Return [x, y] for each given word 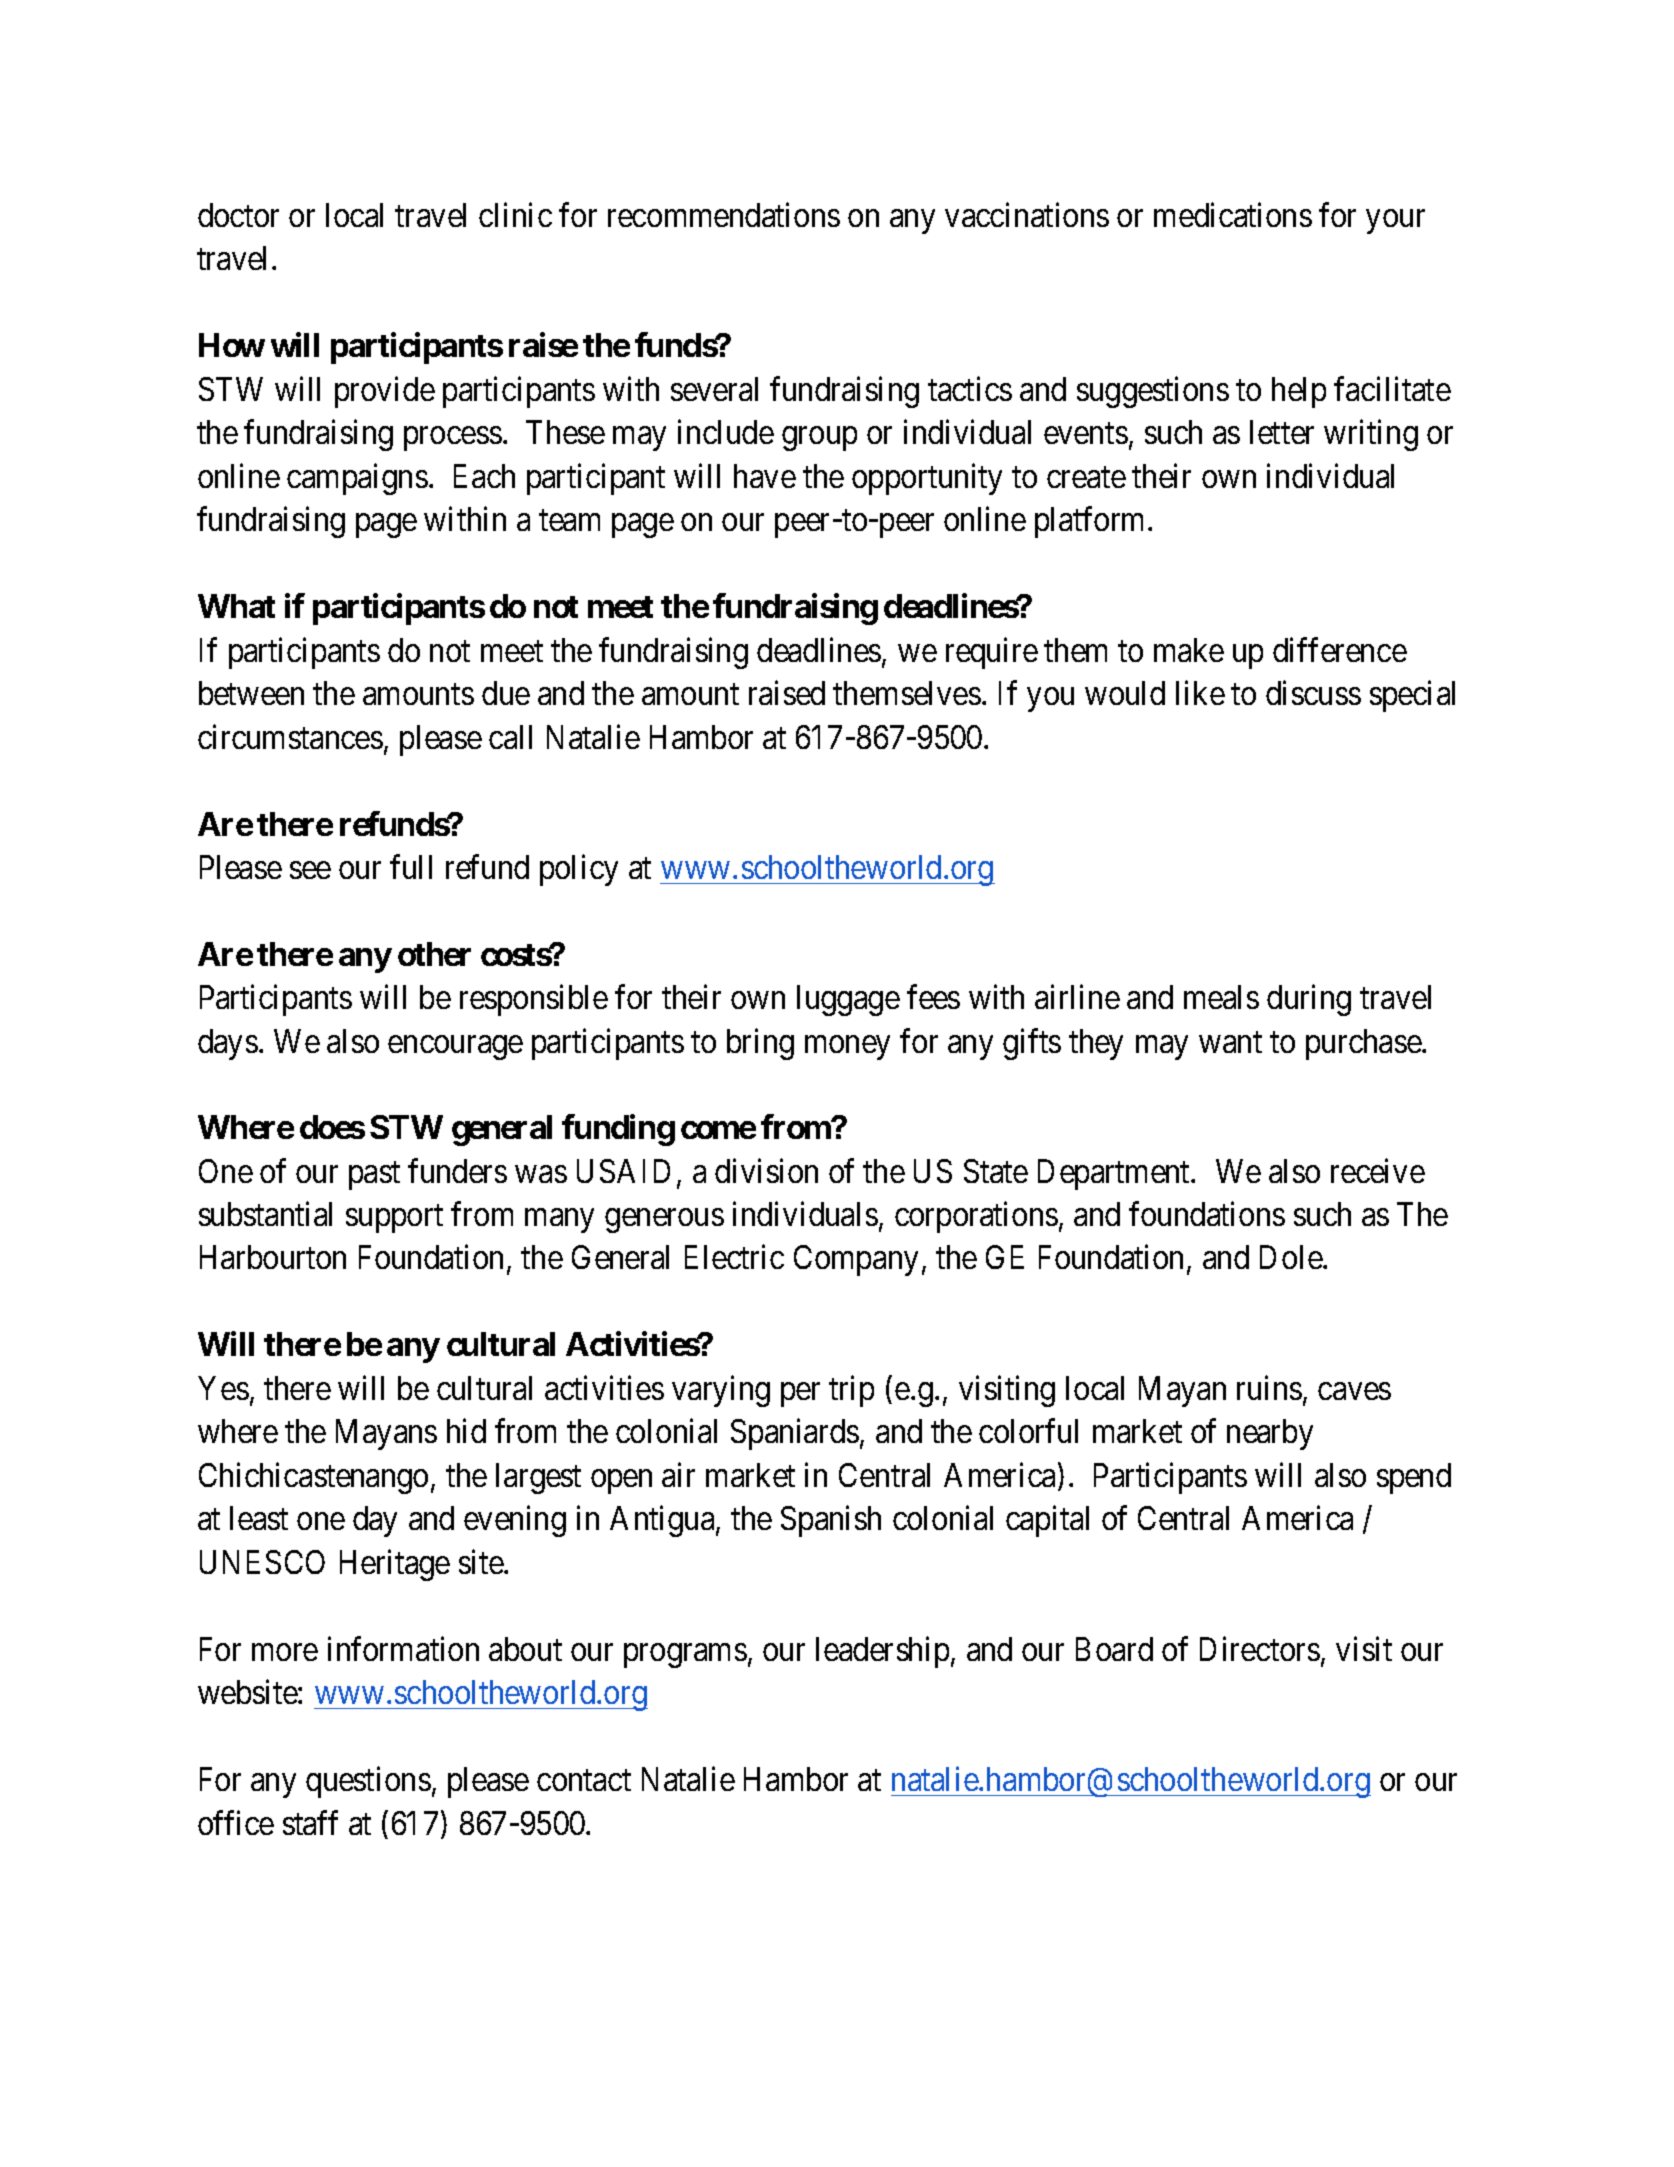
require [992, 653]
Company [856, 1260]
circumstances [290, 736]
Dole [1291, 1257]
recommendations [724, 215]
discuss [1313, 693]
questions [368, 1782]
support [394, 1219]
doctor [238, 215]
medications [1233, 215]
